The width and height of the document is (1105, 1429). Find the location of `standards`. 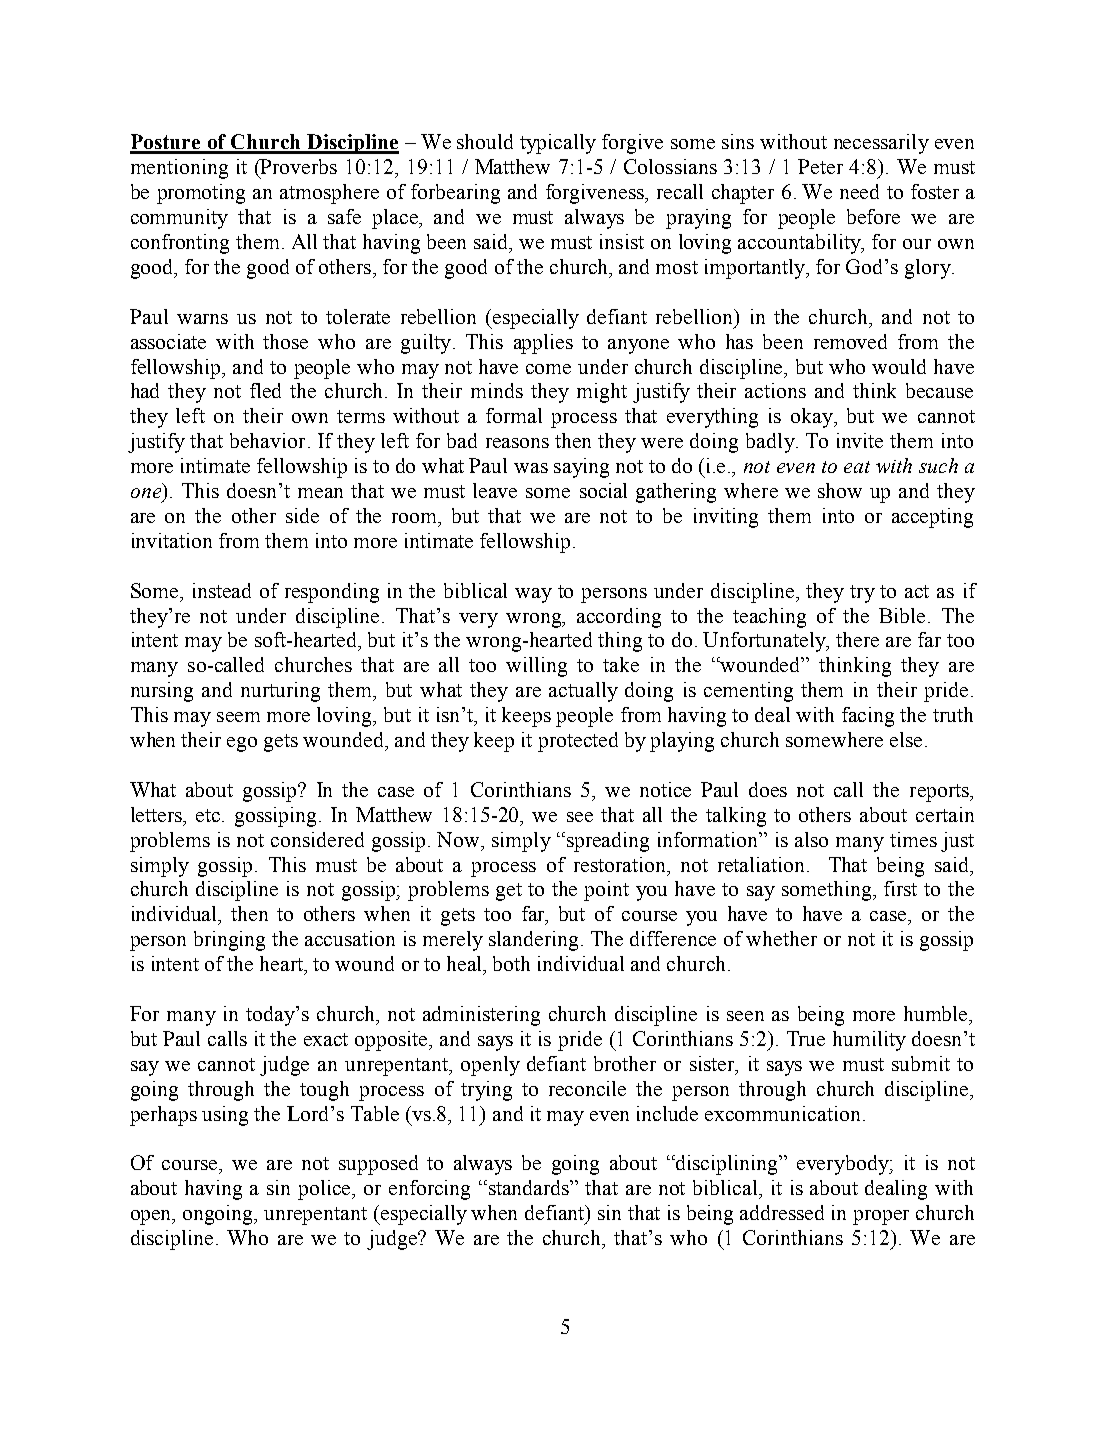

standards is located at coordinates (530, 1187).
